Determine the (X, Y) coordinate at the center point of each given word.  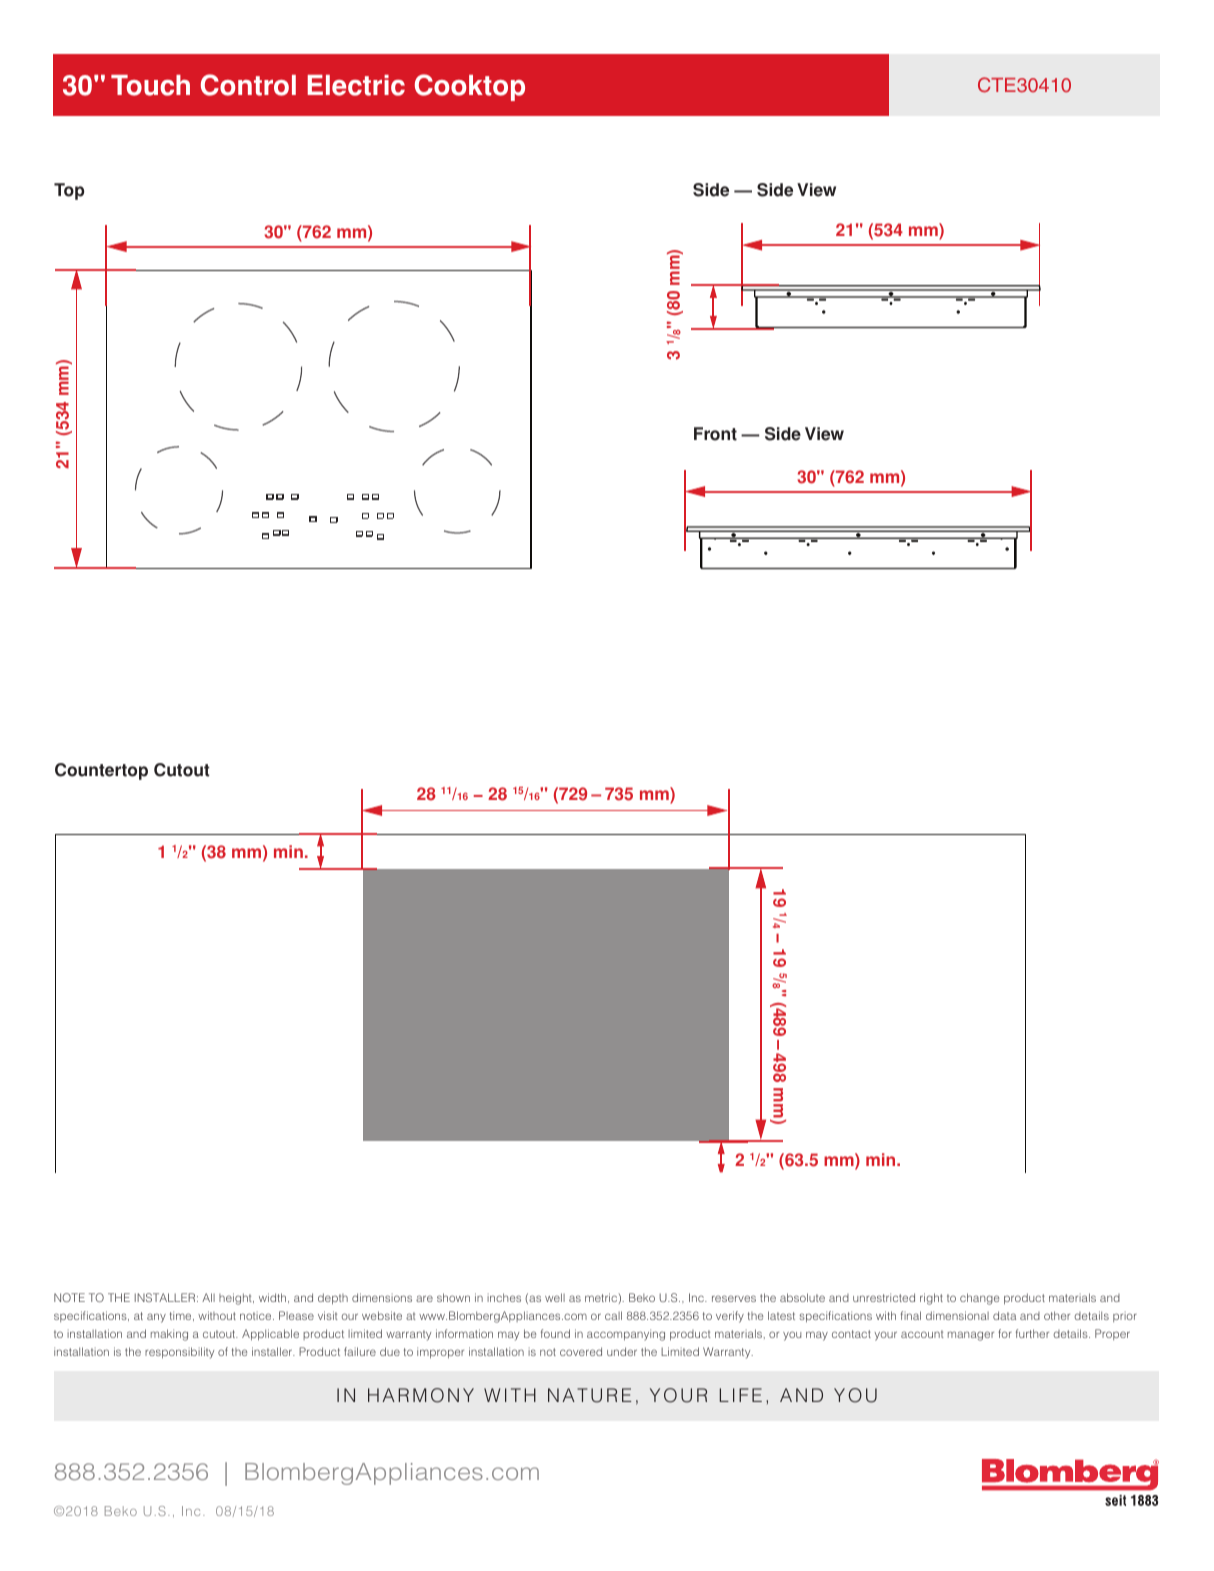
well (555, 1297)
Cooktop (470, 87)
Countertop (101, 771)
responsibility (179, 1353)
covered (581, 1351)
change (979, 1299)
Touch (150, 85)
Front (715, 434)
